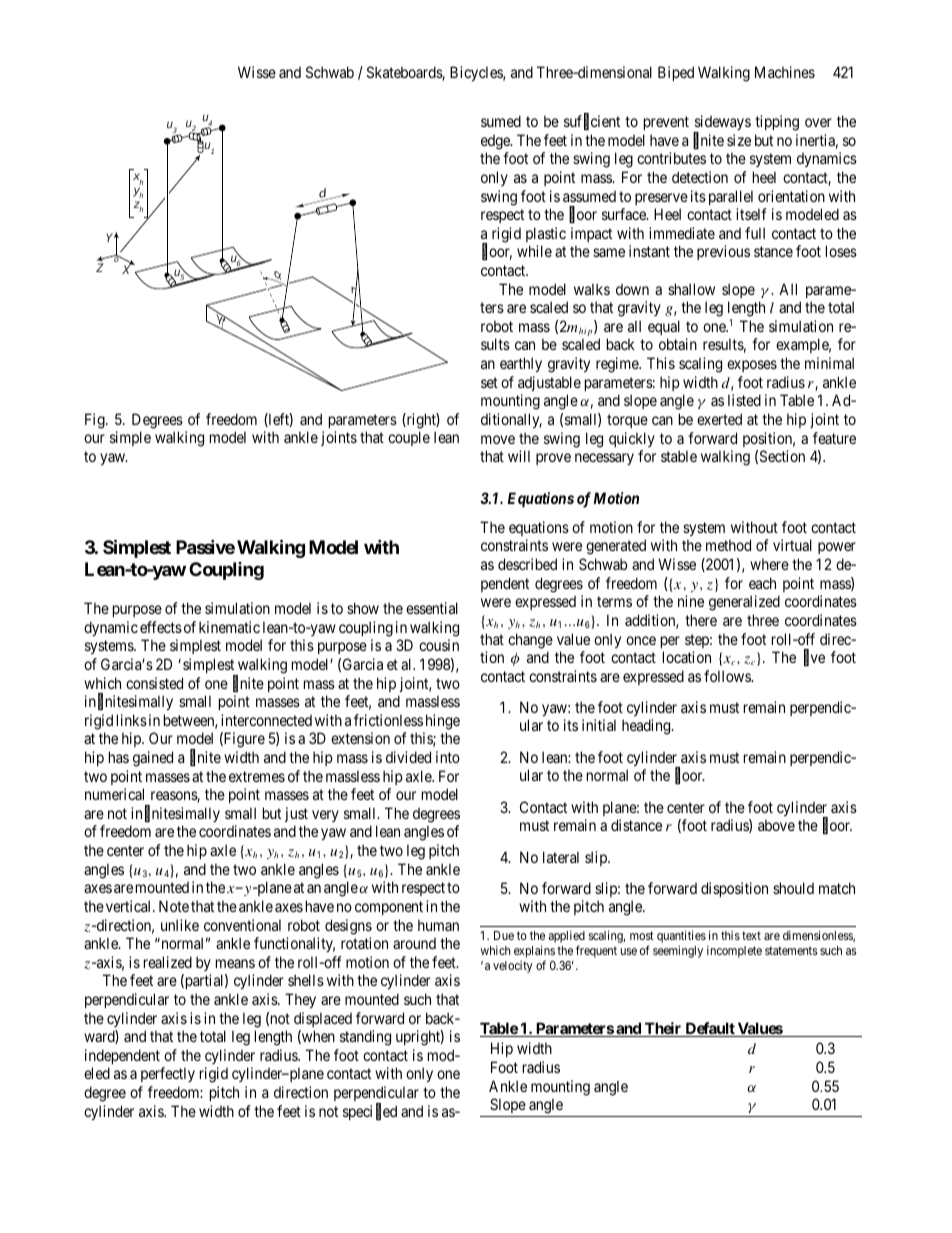 The image size is (952, 1233). I want to click on generalized, so click(744, 603).
